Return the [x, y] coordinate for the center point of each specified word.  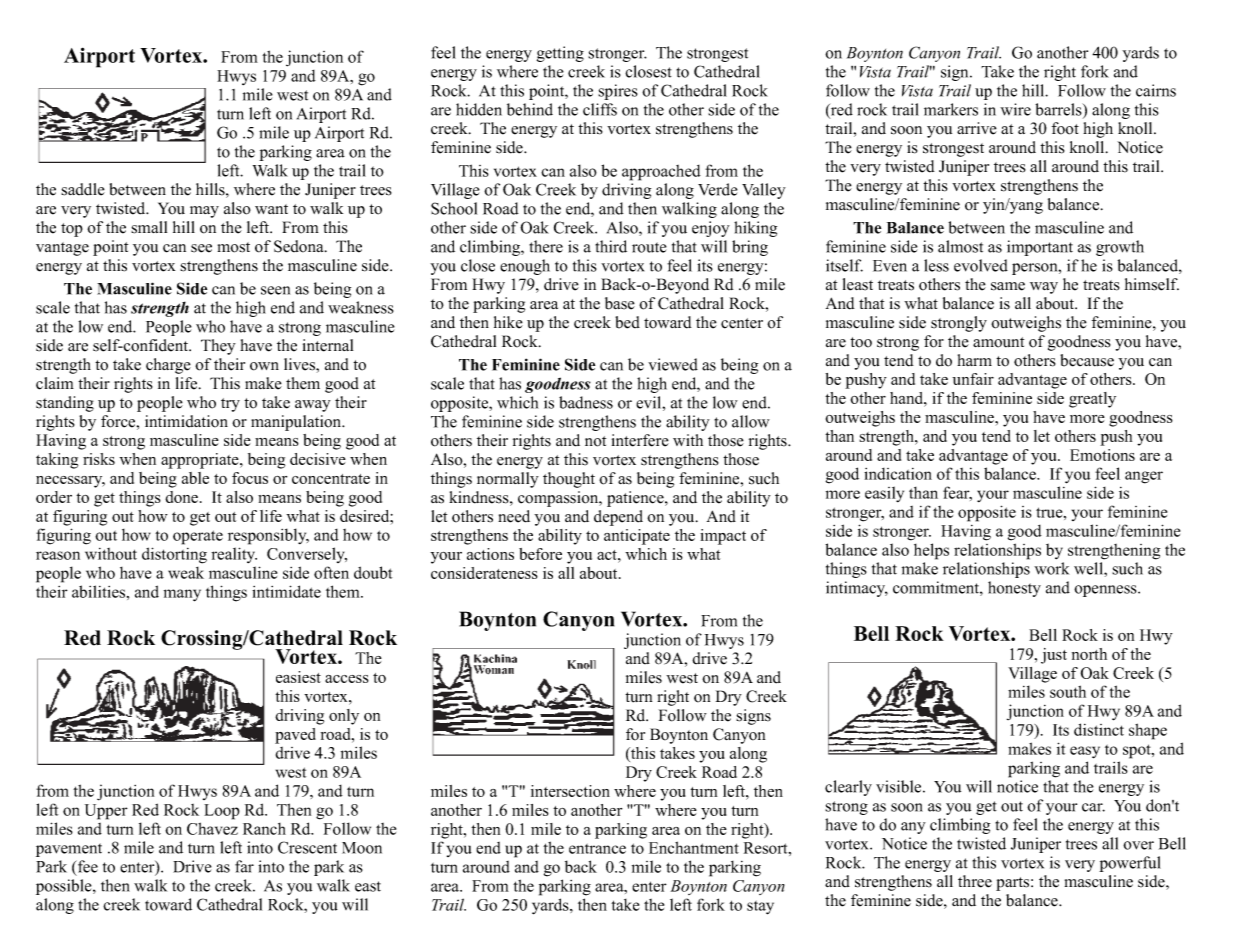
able [195, 478]
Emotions [1102, 455]
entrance [597, 849]
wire [1015, 109]
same [1008, 286]
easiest [298, 677]
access [347, 679]
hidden [479, 109]
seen [275, 290]
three [975, 881]
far [244, 866]
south [1068, 691]
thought [569, 480]
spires [618, 92]
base [620, 303]
